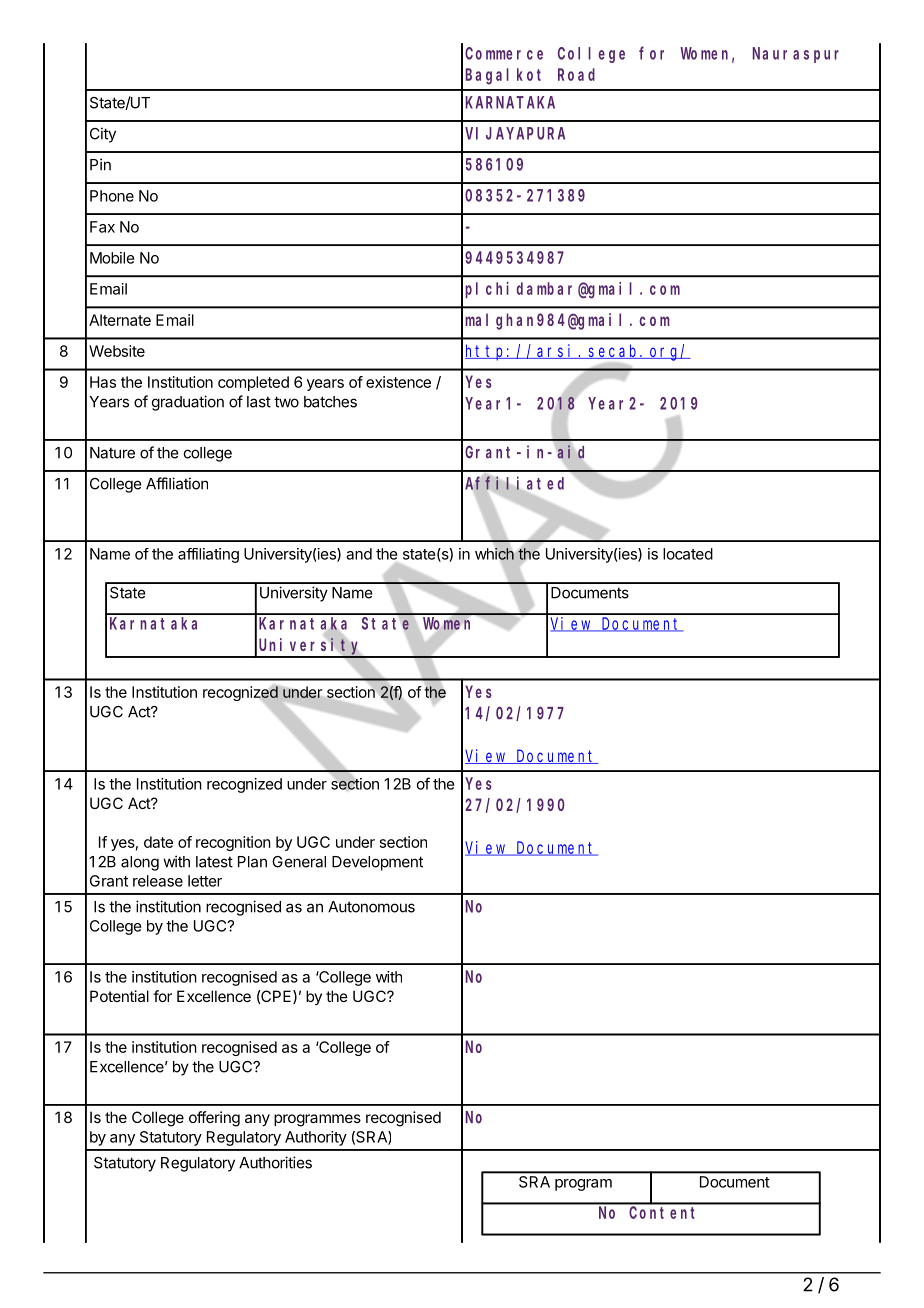  Describe the element at coordinates (214, 1119) in the screenshot. I see `offering` at that location.
